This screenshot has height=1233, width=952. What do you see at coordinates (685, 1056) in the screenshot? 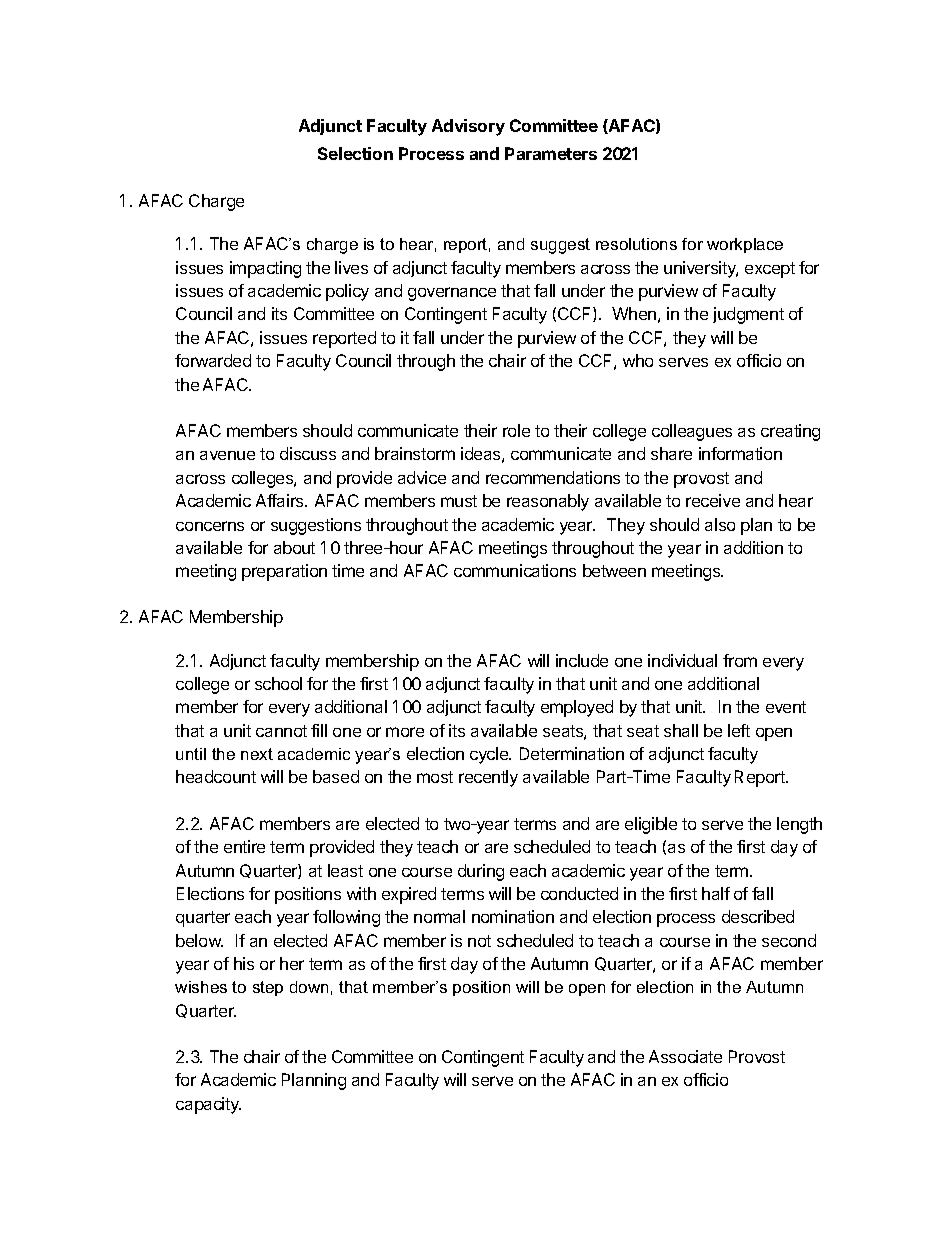
I see `Associate` at bounding box center [685, 1056].
